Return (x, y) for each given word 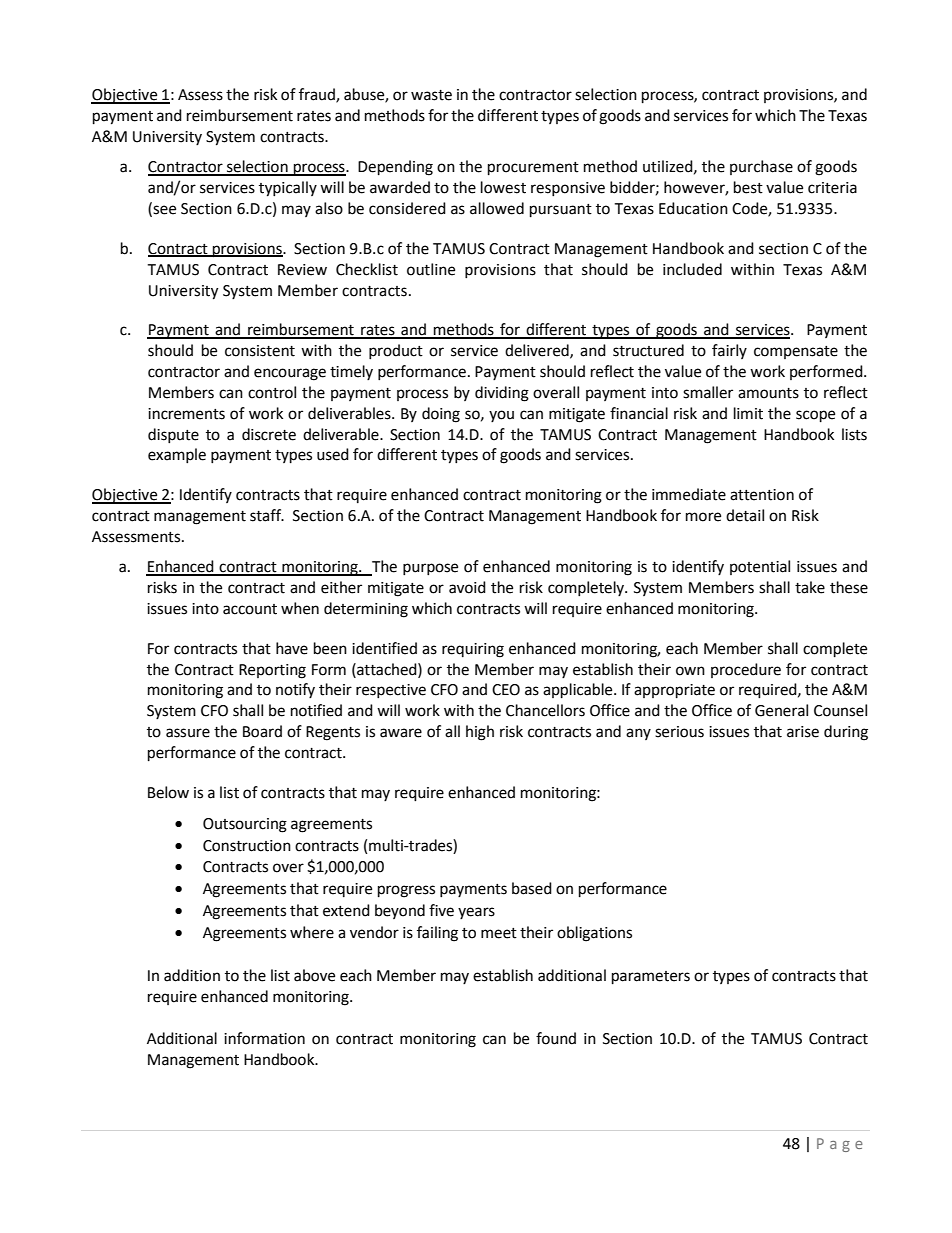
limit (748, 413)
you (501, 416)
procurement (533, 169)
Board (262, 731)
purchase (761, 167)
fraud (318, 95)
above (314, 975)
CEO (506, 690)
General (781, 710)
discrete (269, 434)
